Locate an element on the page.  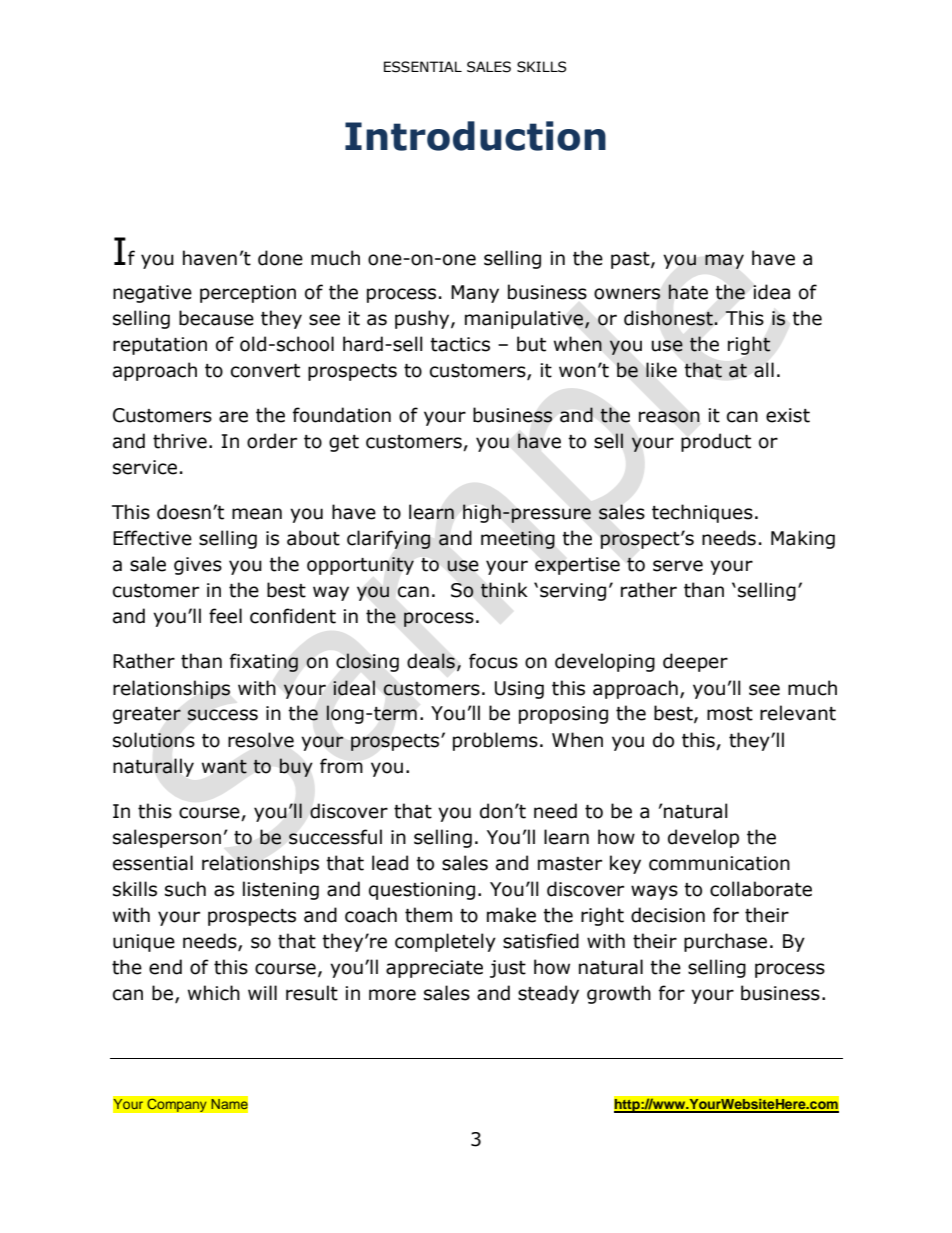
done is located at coordinates (280, 258).
